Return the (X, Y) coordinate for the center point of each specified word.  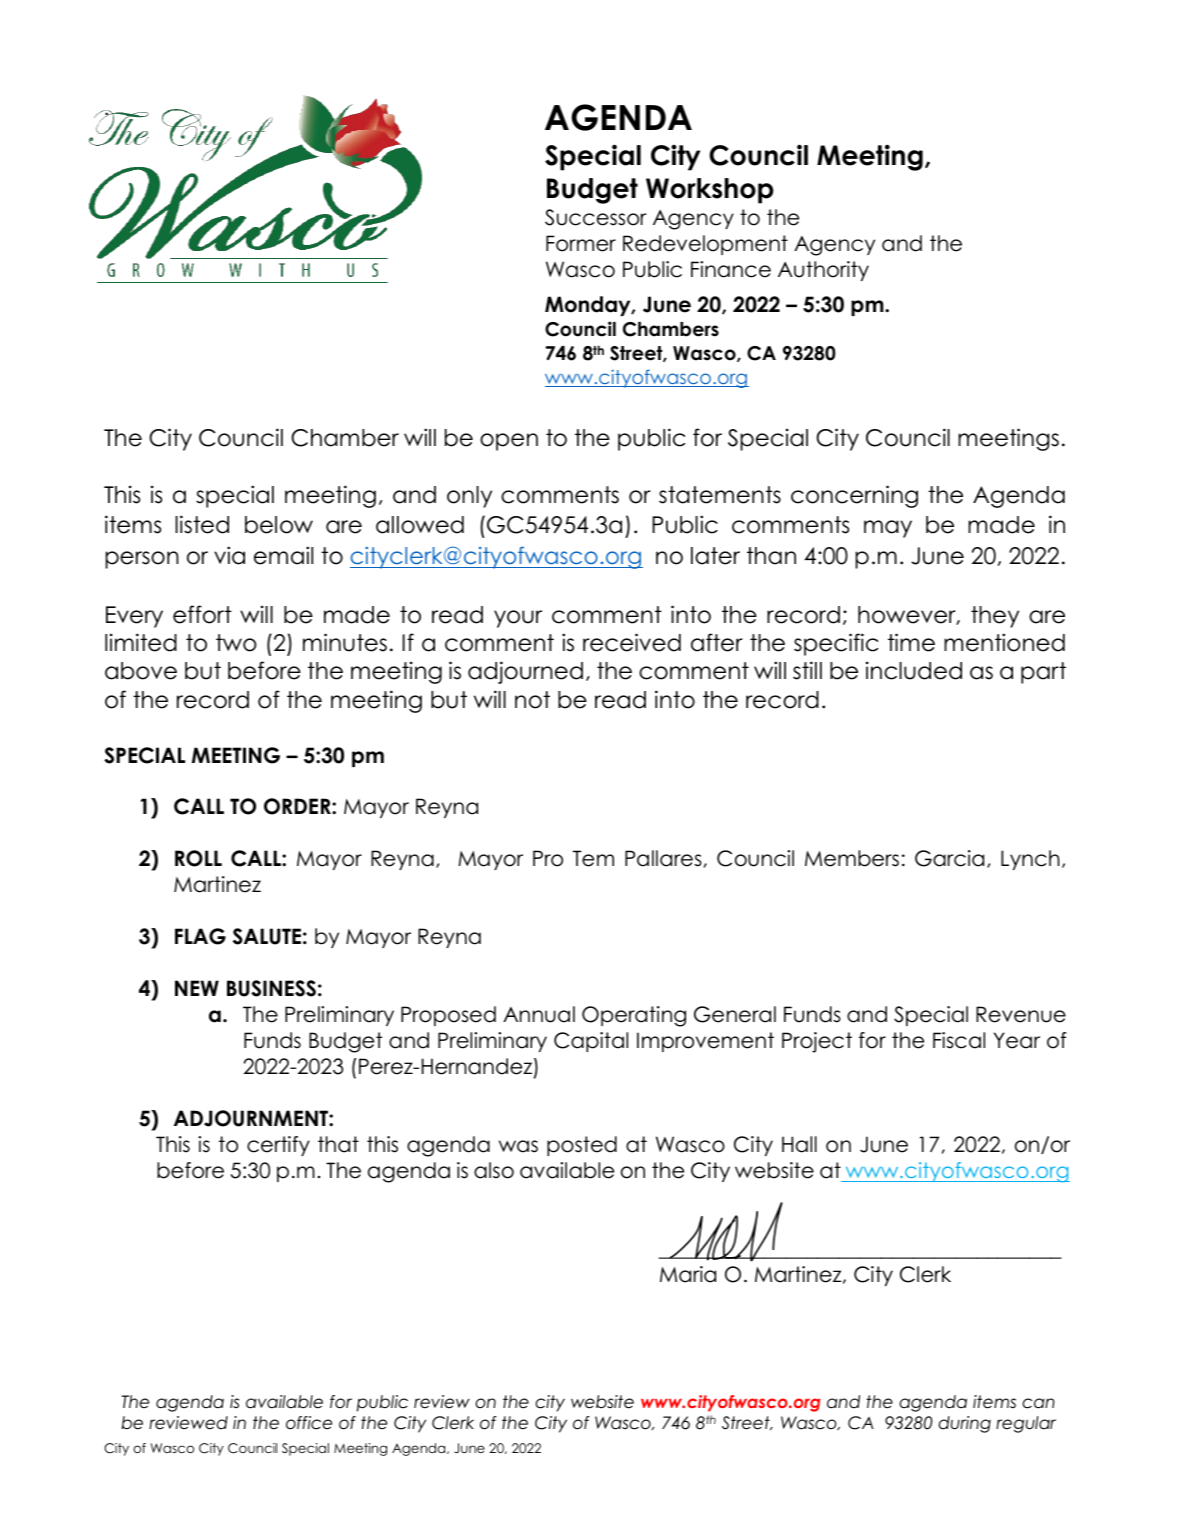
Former (581, 243)
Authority (823, 271)
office (309, 1423)
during (965, 1424)
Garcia (949, 858)
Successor (595, 217)
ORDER (298, 806)
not (532, 700)
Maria (688, 1274)
